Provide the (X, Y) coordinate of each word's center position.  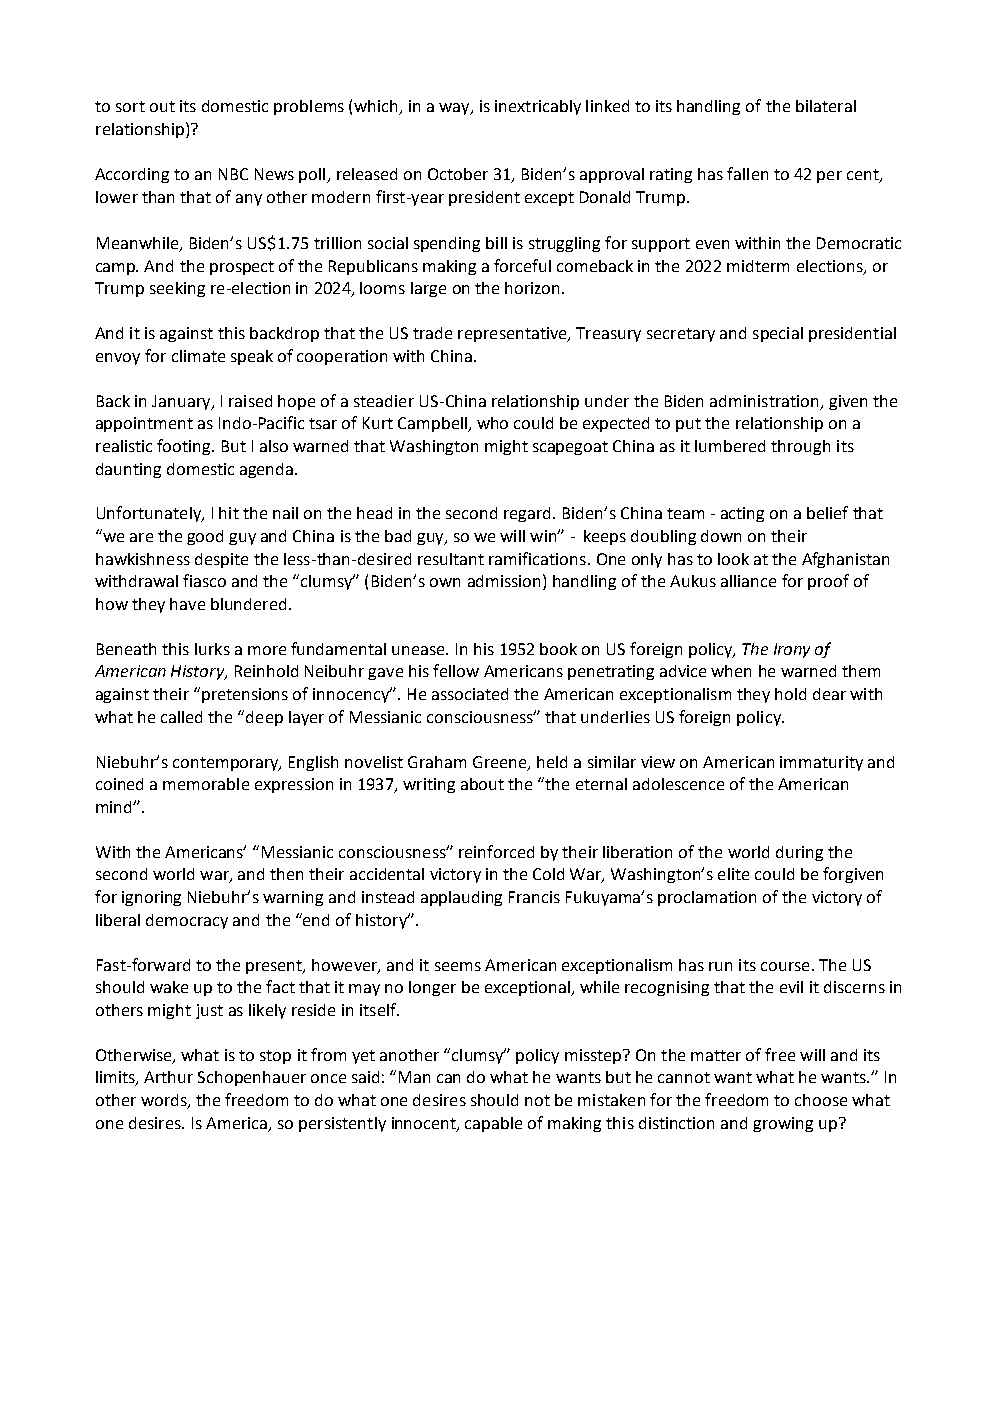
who (492, 423)
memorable (206, 784)
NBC (233, 174)
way (455, 109)
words (165, 1101)
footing (185, 447)
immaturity (821, 763)
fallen (747, 173)
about (482, 784)
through (800, 447)
